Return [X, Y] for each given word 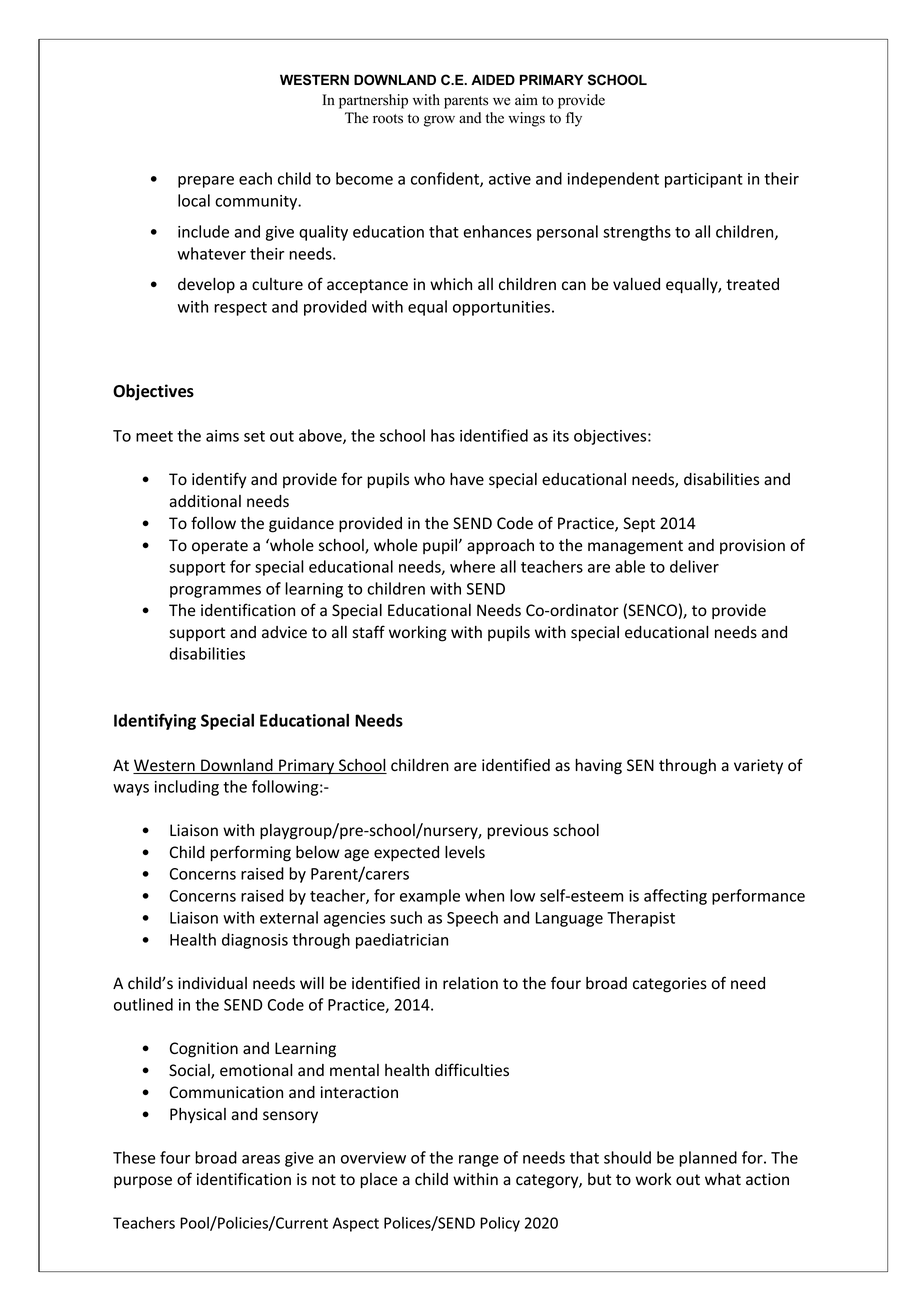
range [479, 1161]
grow [439, 121]
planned [708, 1159]
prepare [206, 182]
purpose [143, 1182]
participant [704, 180]
